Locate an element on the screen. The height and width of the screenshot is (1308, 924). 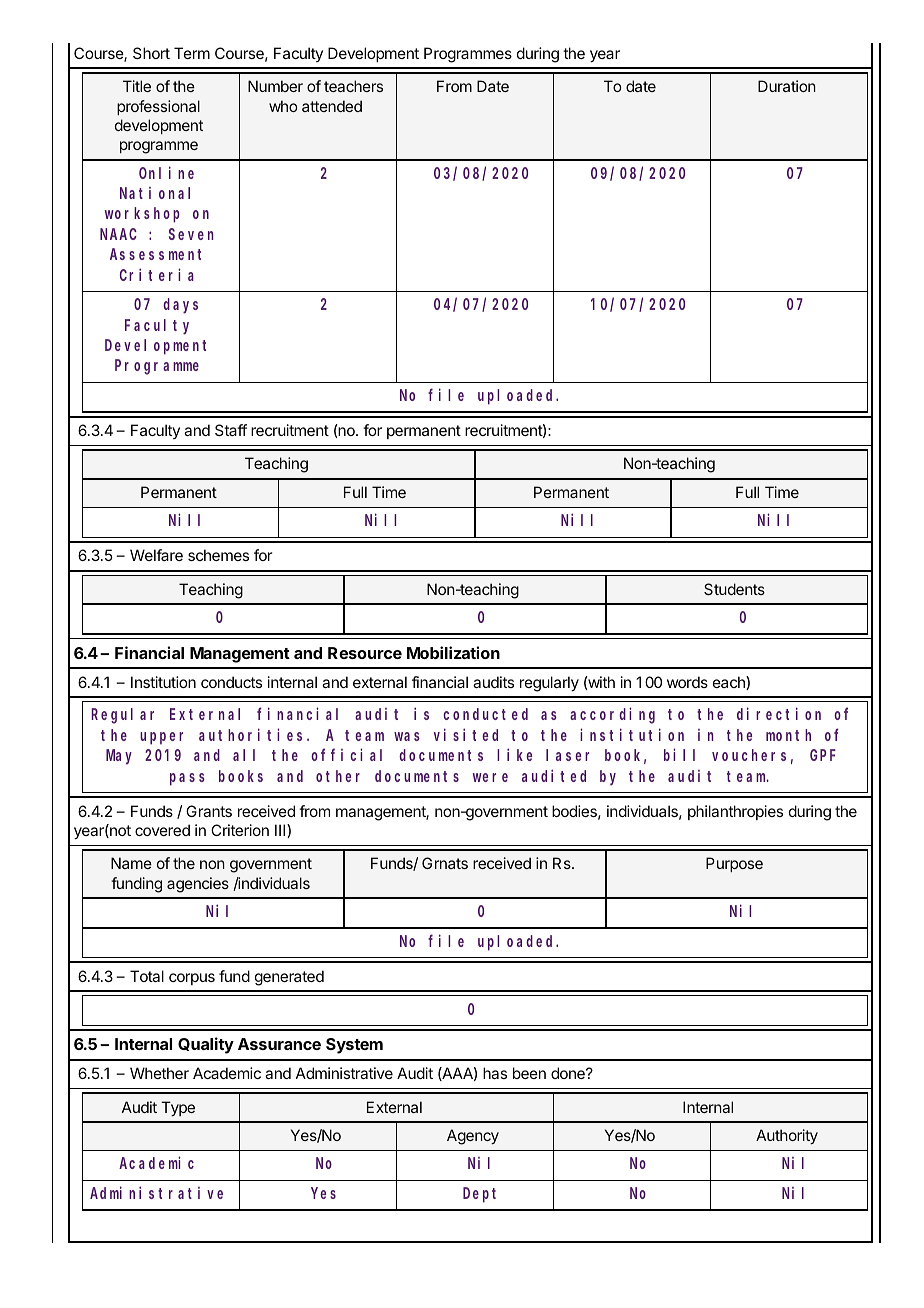
Criteria is located at coordinates (157, 274).
